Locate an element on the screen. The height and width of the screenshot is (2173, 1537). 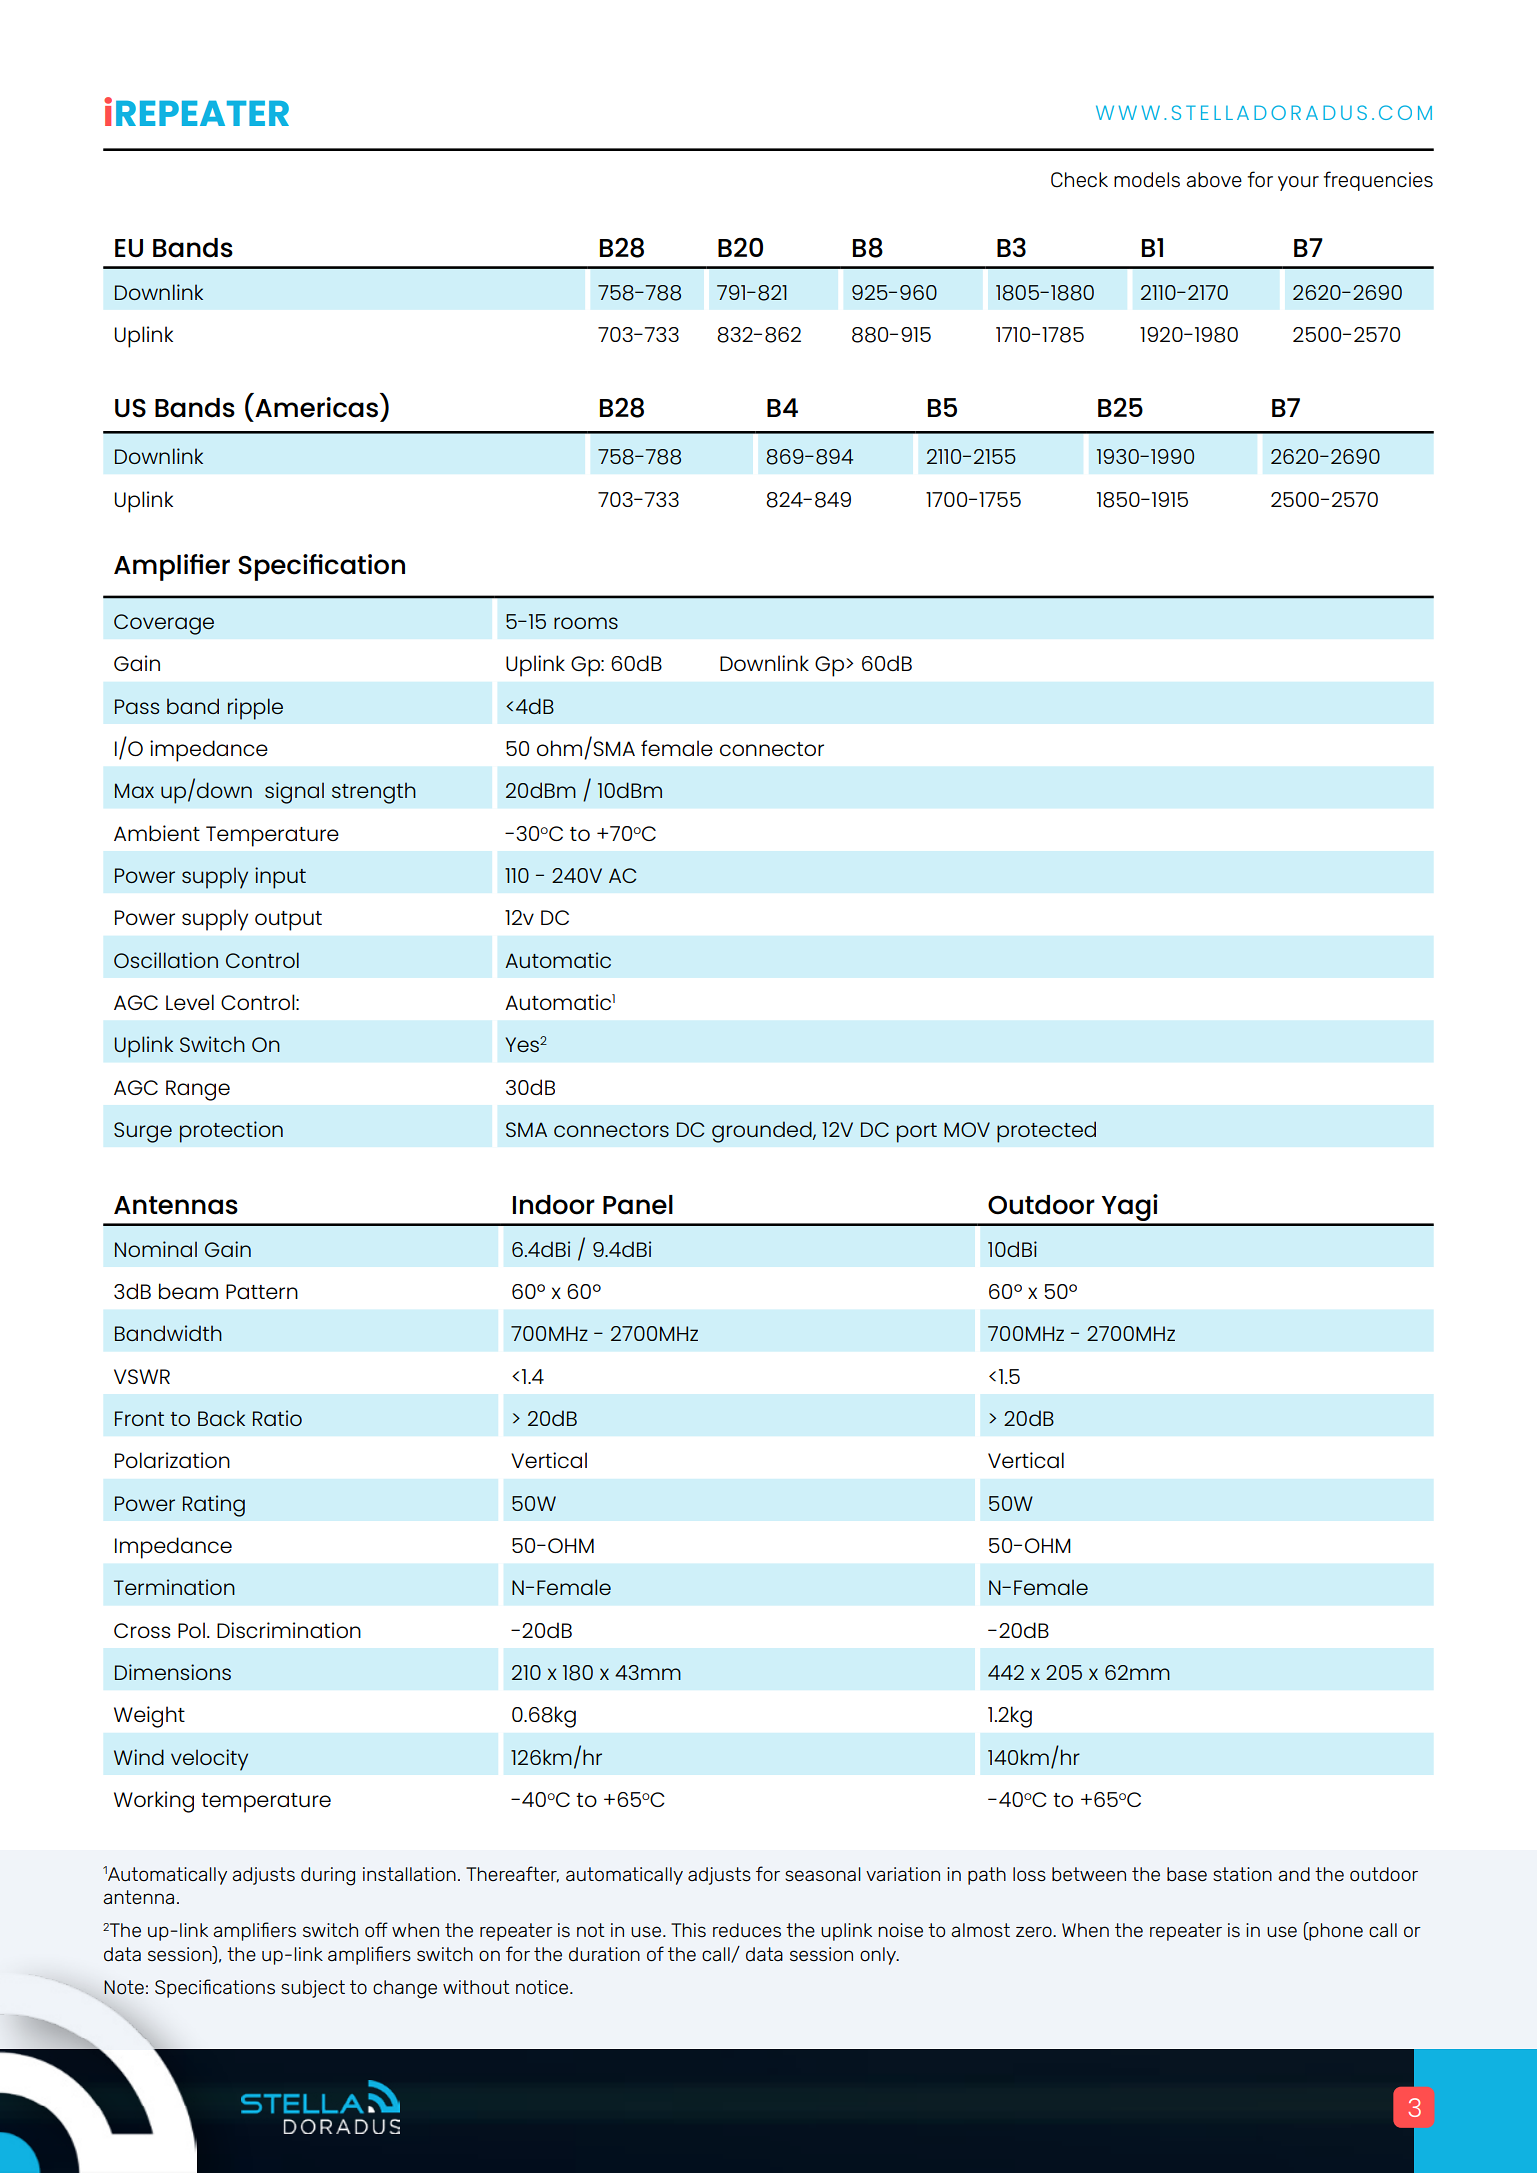
strength is located at coordinates (374, 793).
